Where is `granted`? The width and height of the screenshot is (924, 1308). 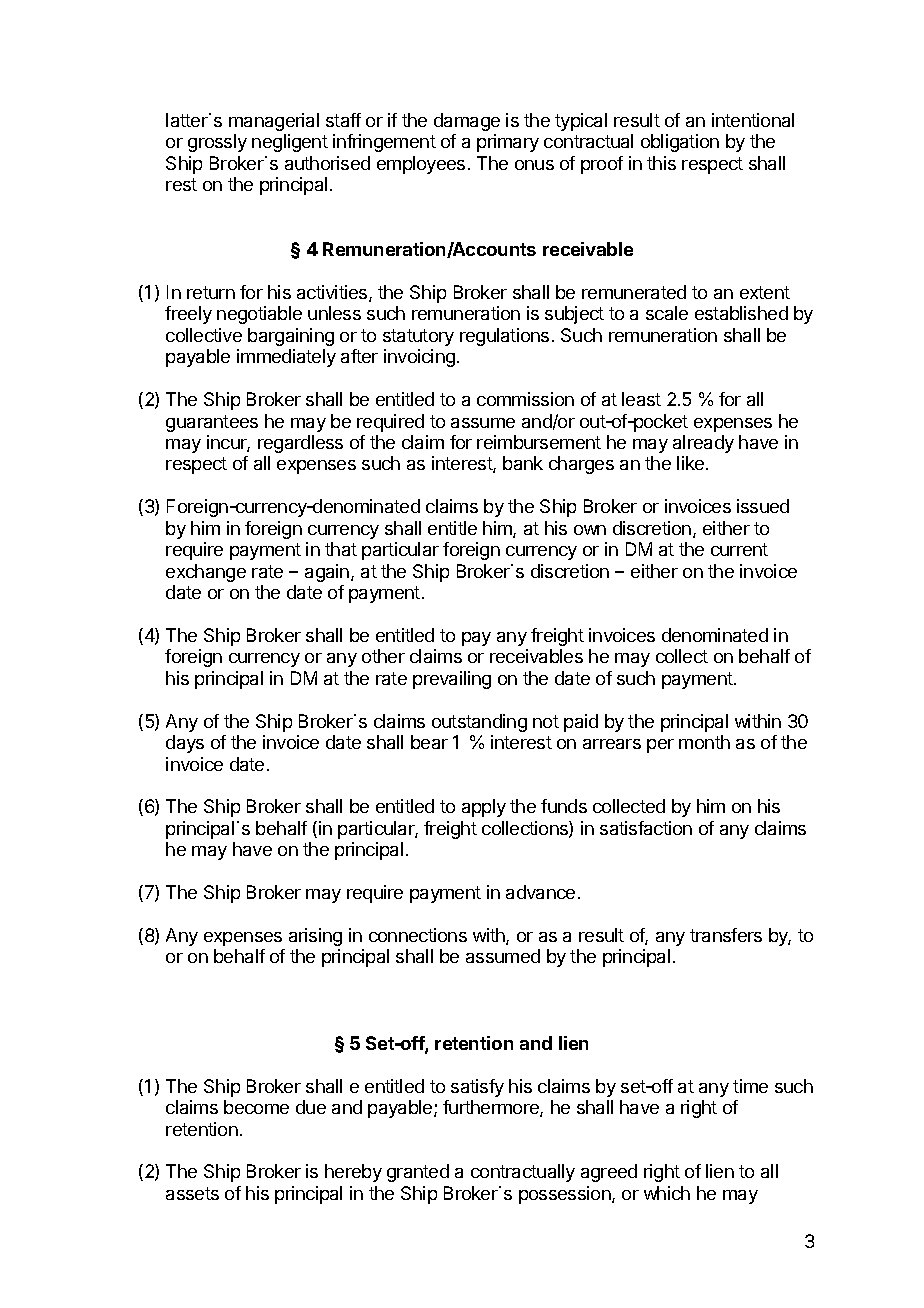
granted is located at coordinates (418, 1173).
